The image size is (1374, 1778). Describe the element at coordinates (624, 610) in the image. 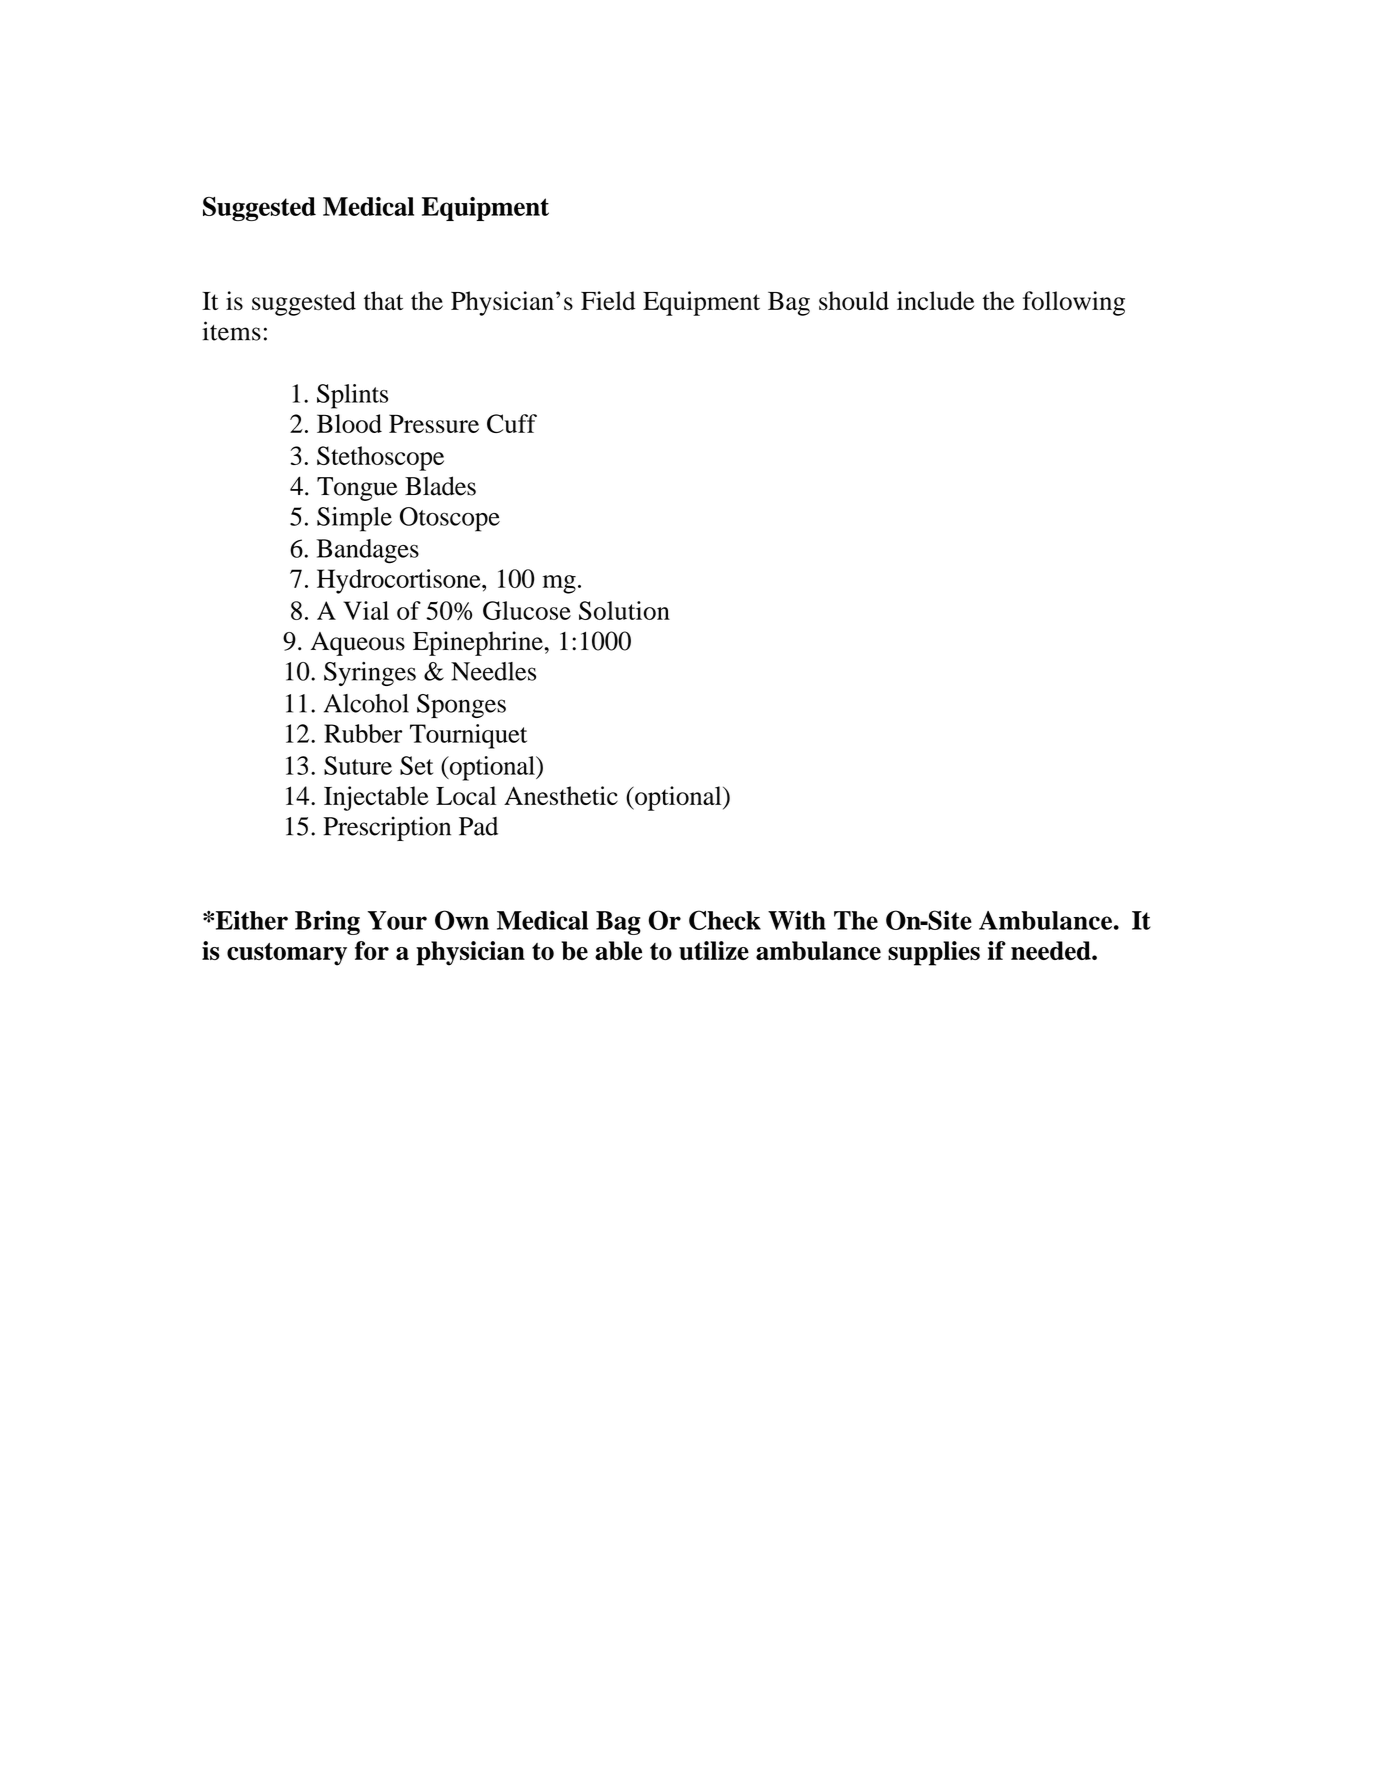

I see `Solution` at that location.
